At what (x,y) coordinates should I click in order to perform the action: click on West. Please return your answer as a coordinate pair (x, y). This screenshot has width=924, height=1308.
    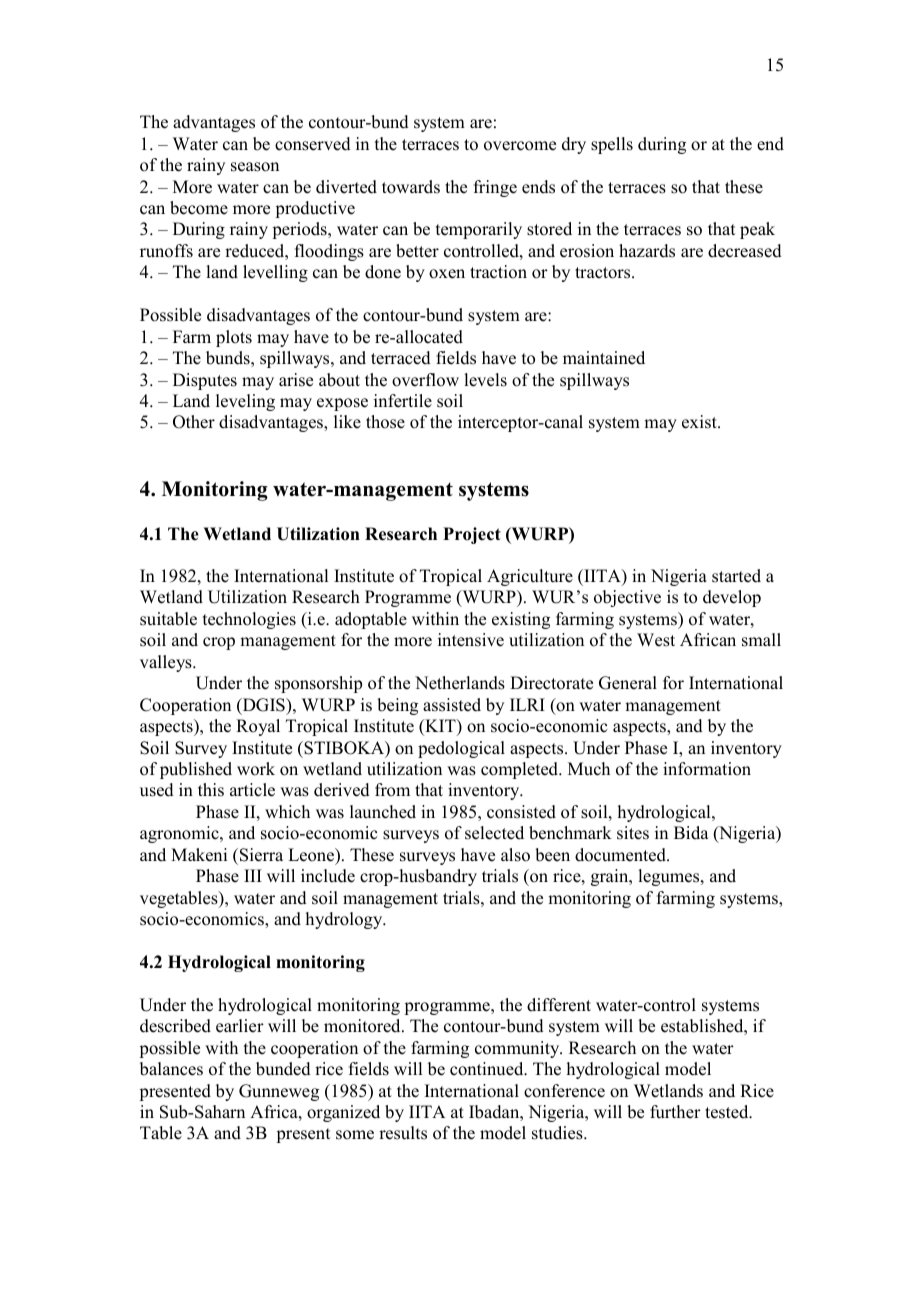
    Looking at the image, I should click on (656, 640).
